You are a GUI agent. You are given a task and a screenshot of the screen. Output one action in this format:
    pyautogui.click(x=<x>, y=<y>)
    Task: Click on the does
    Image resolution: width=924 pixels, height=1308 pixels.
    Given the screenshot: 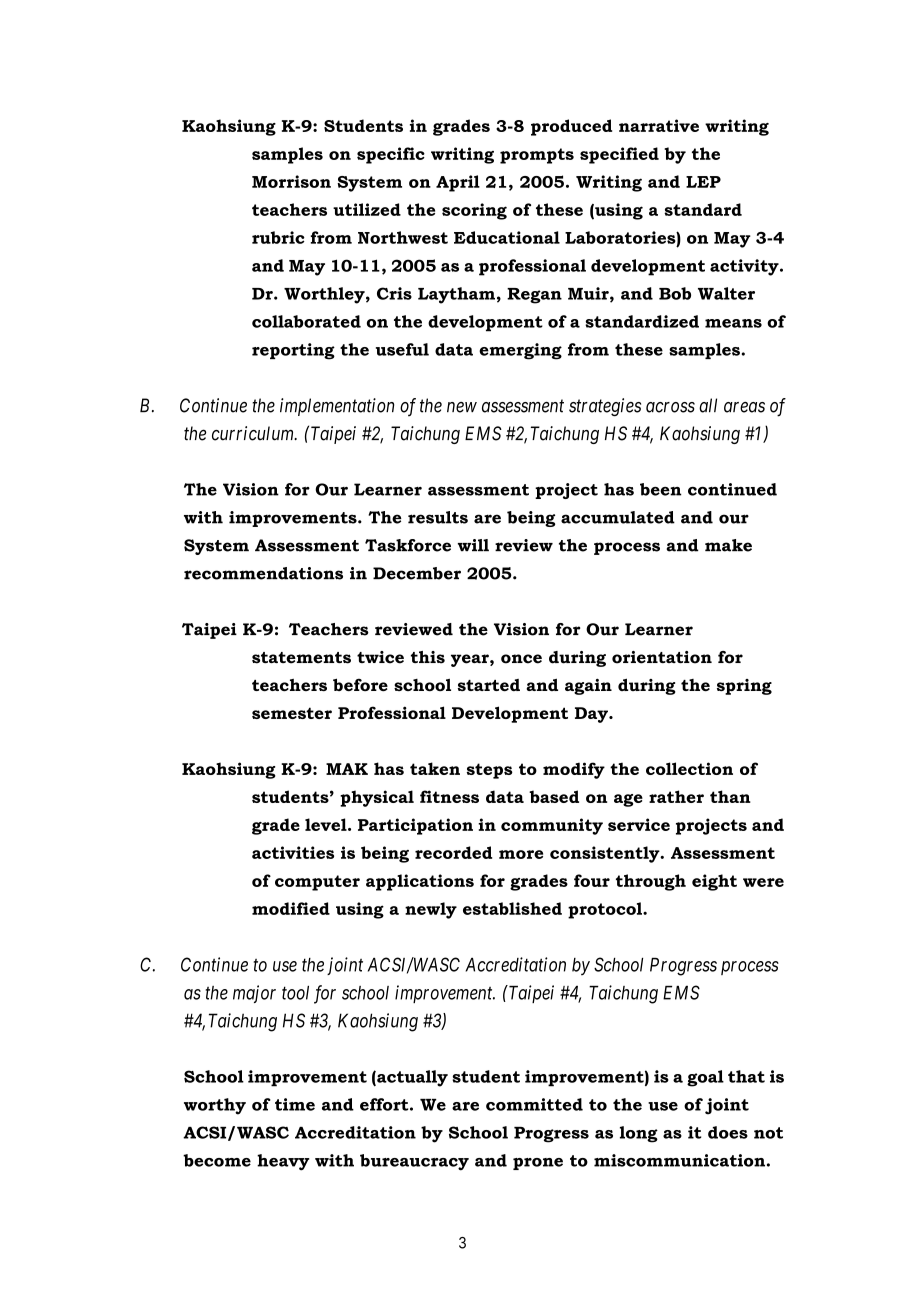 What is the action you would take?
    pyautogui.click(x=728, y=1132)
